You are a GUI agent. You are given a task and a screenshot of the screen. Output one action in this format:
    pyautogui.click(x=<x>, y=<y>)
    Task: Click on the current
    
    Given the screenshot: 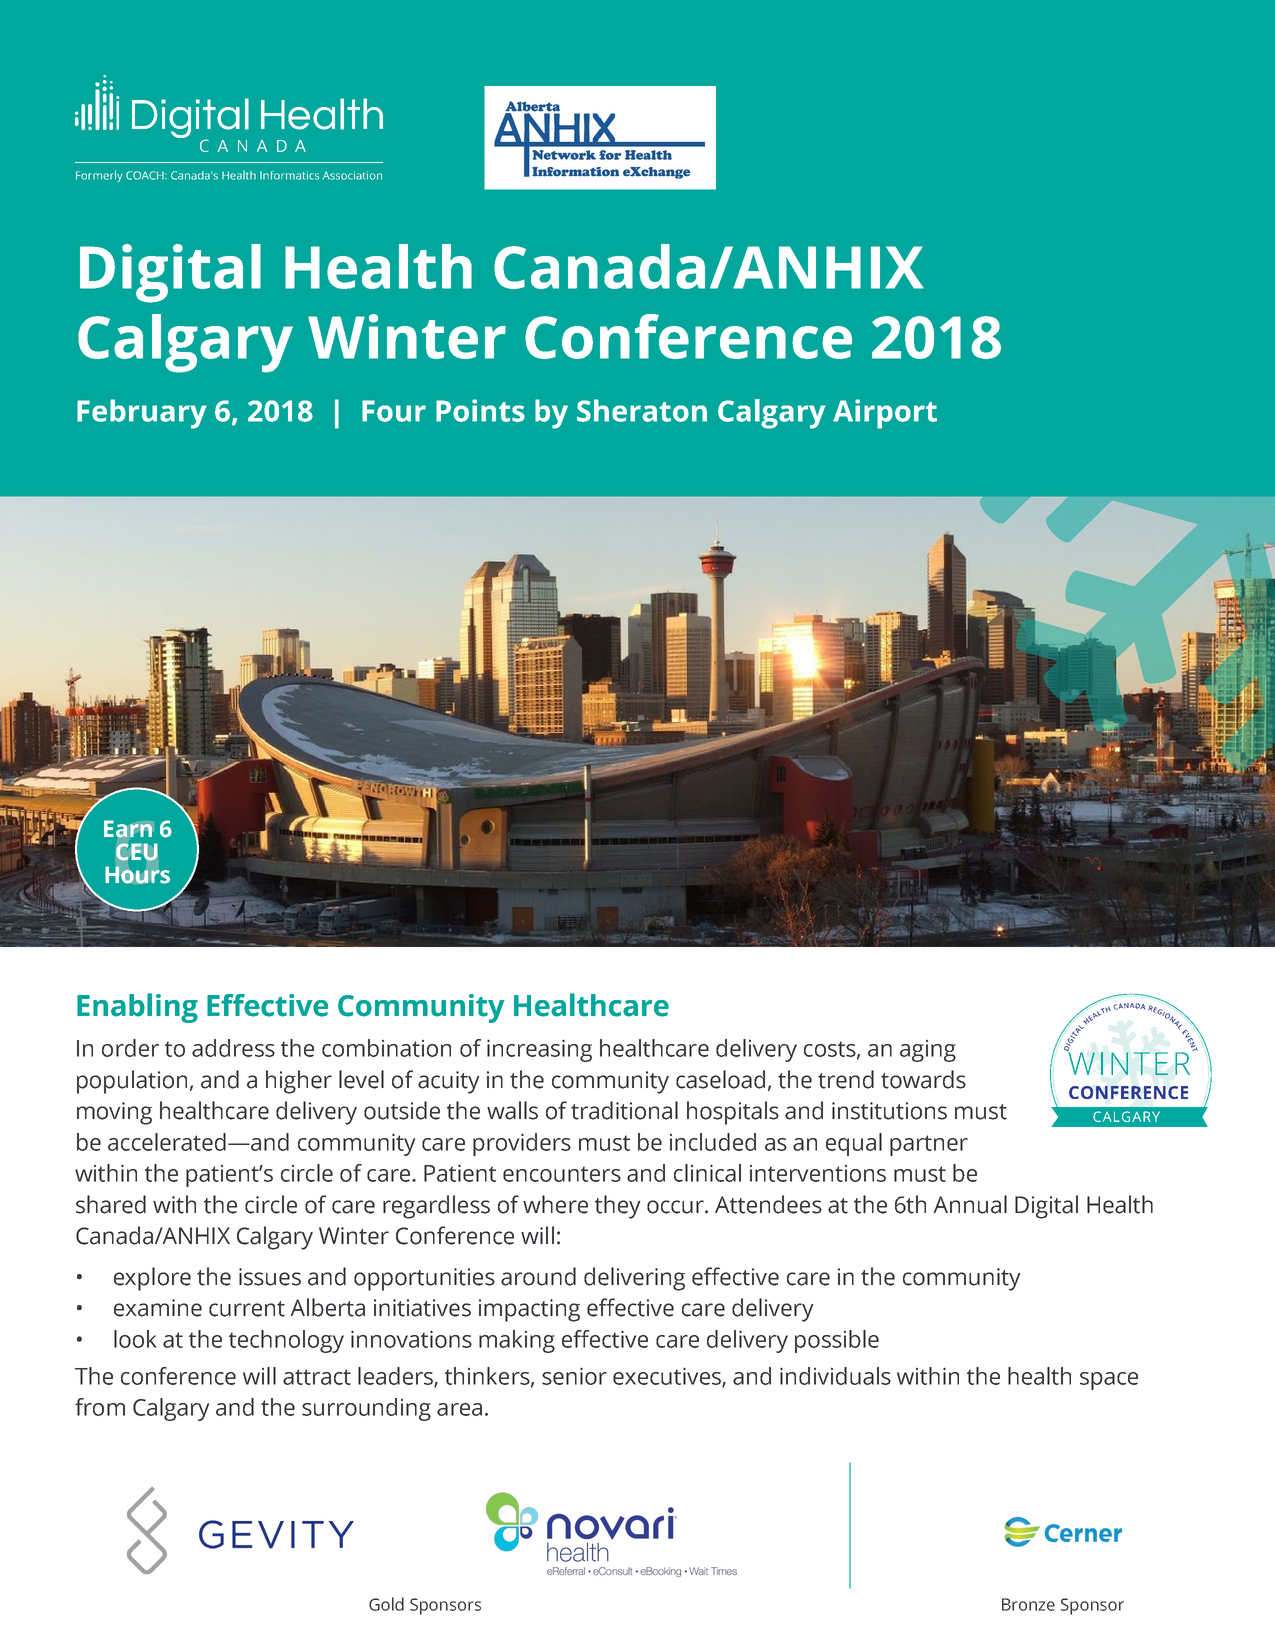 What is the action you would take?
    pyautogui.click(x=247, y=1309)
